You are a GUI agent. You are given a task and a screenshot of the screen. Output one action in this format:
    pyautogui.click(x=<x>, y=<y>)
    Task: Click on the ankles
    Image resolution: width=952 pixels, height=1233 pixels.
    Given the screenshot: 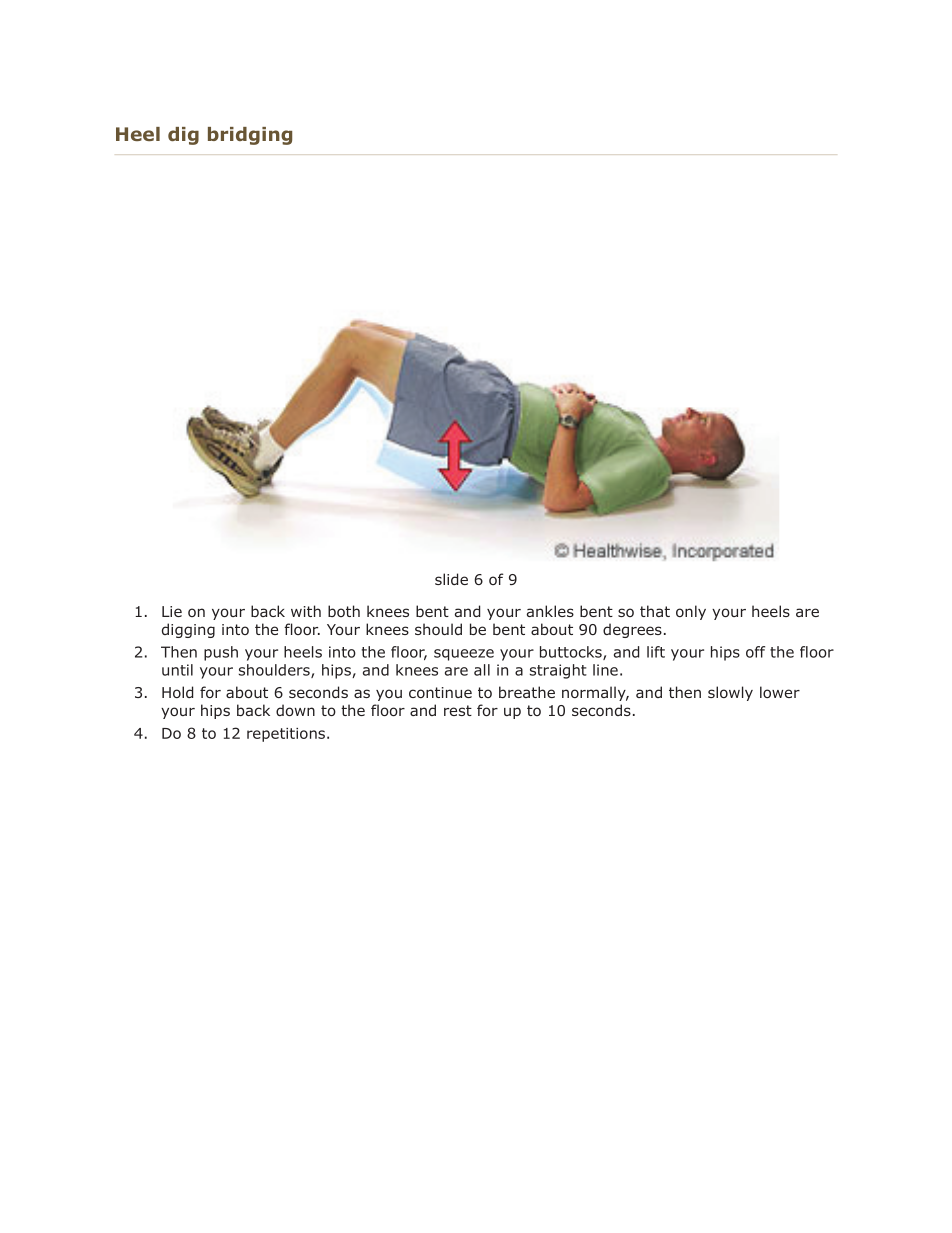 What is the action you would take?
    pyautogui.click(x=550, y=611)
